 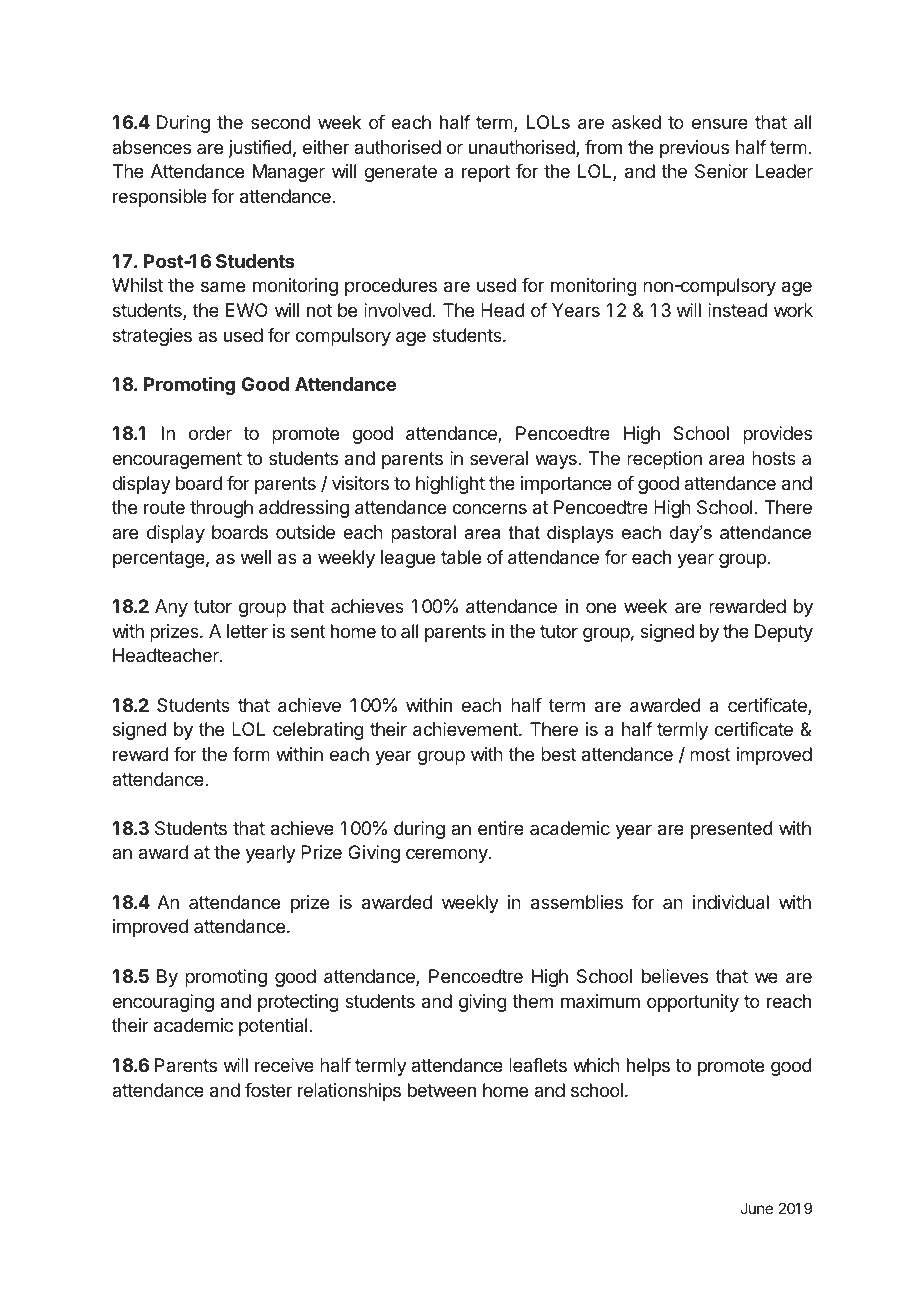 I want to click on several, so click(x=499, y=458).
